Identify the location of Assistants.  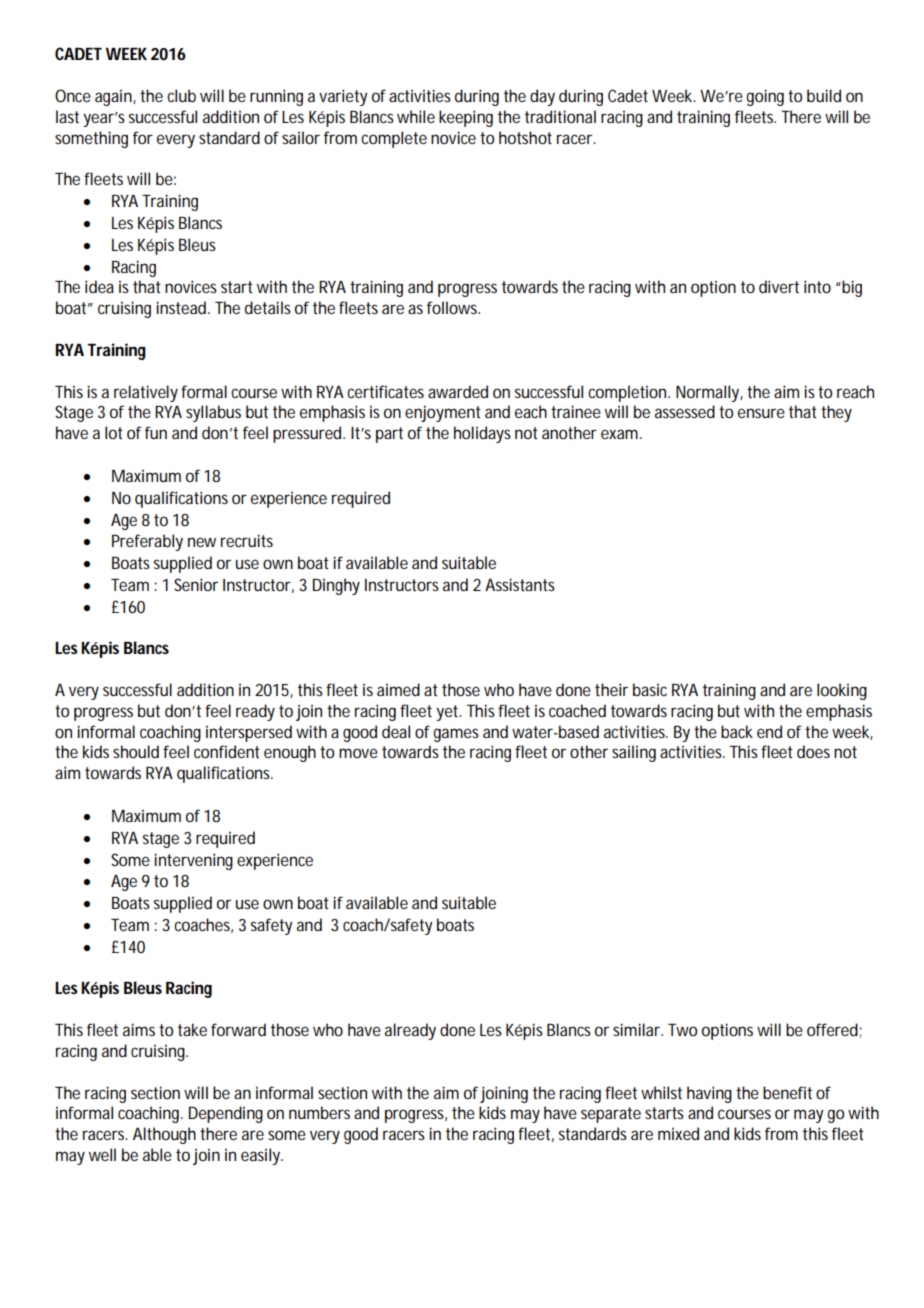
(520, 584).
